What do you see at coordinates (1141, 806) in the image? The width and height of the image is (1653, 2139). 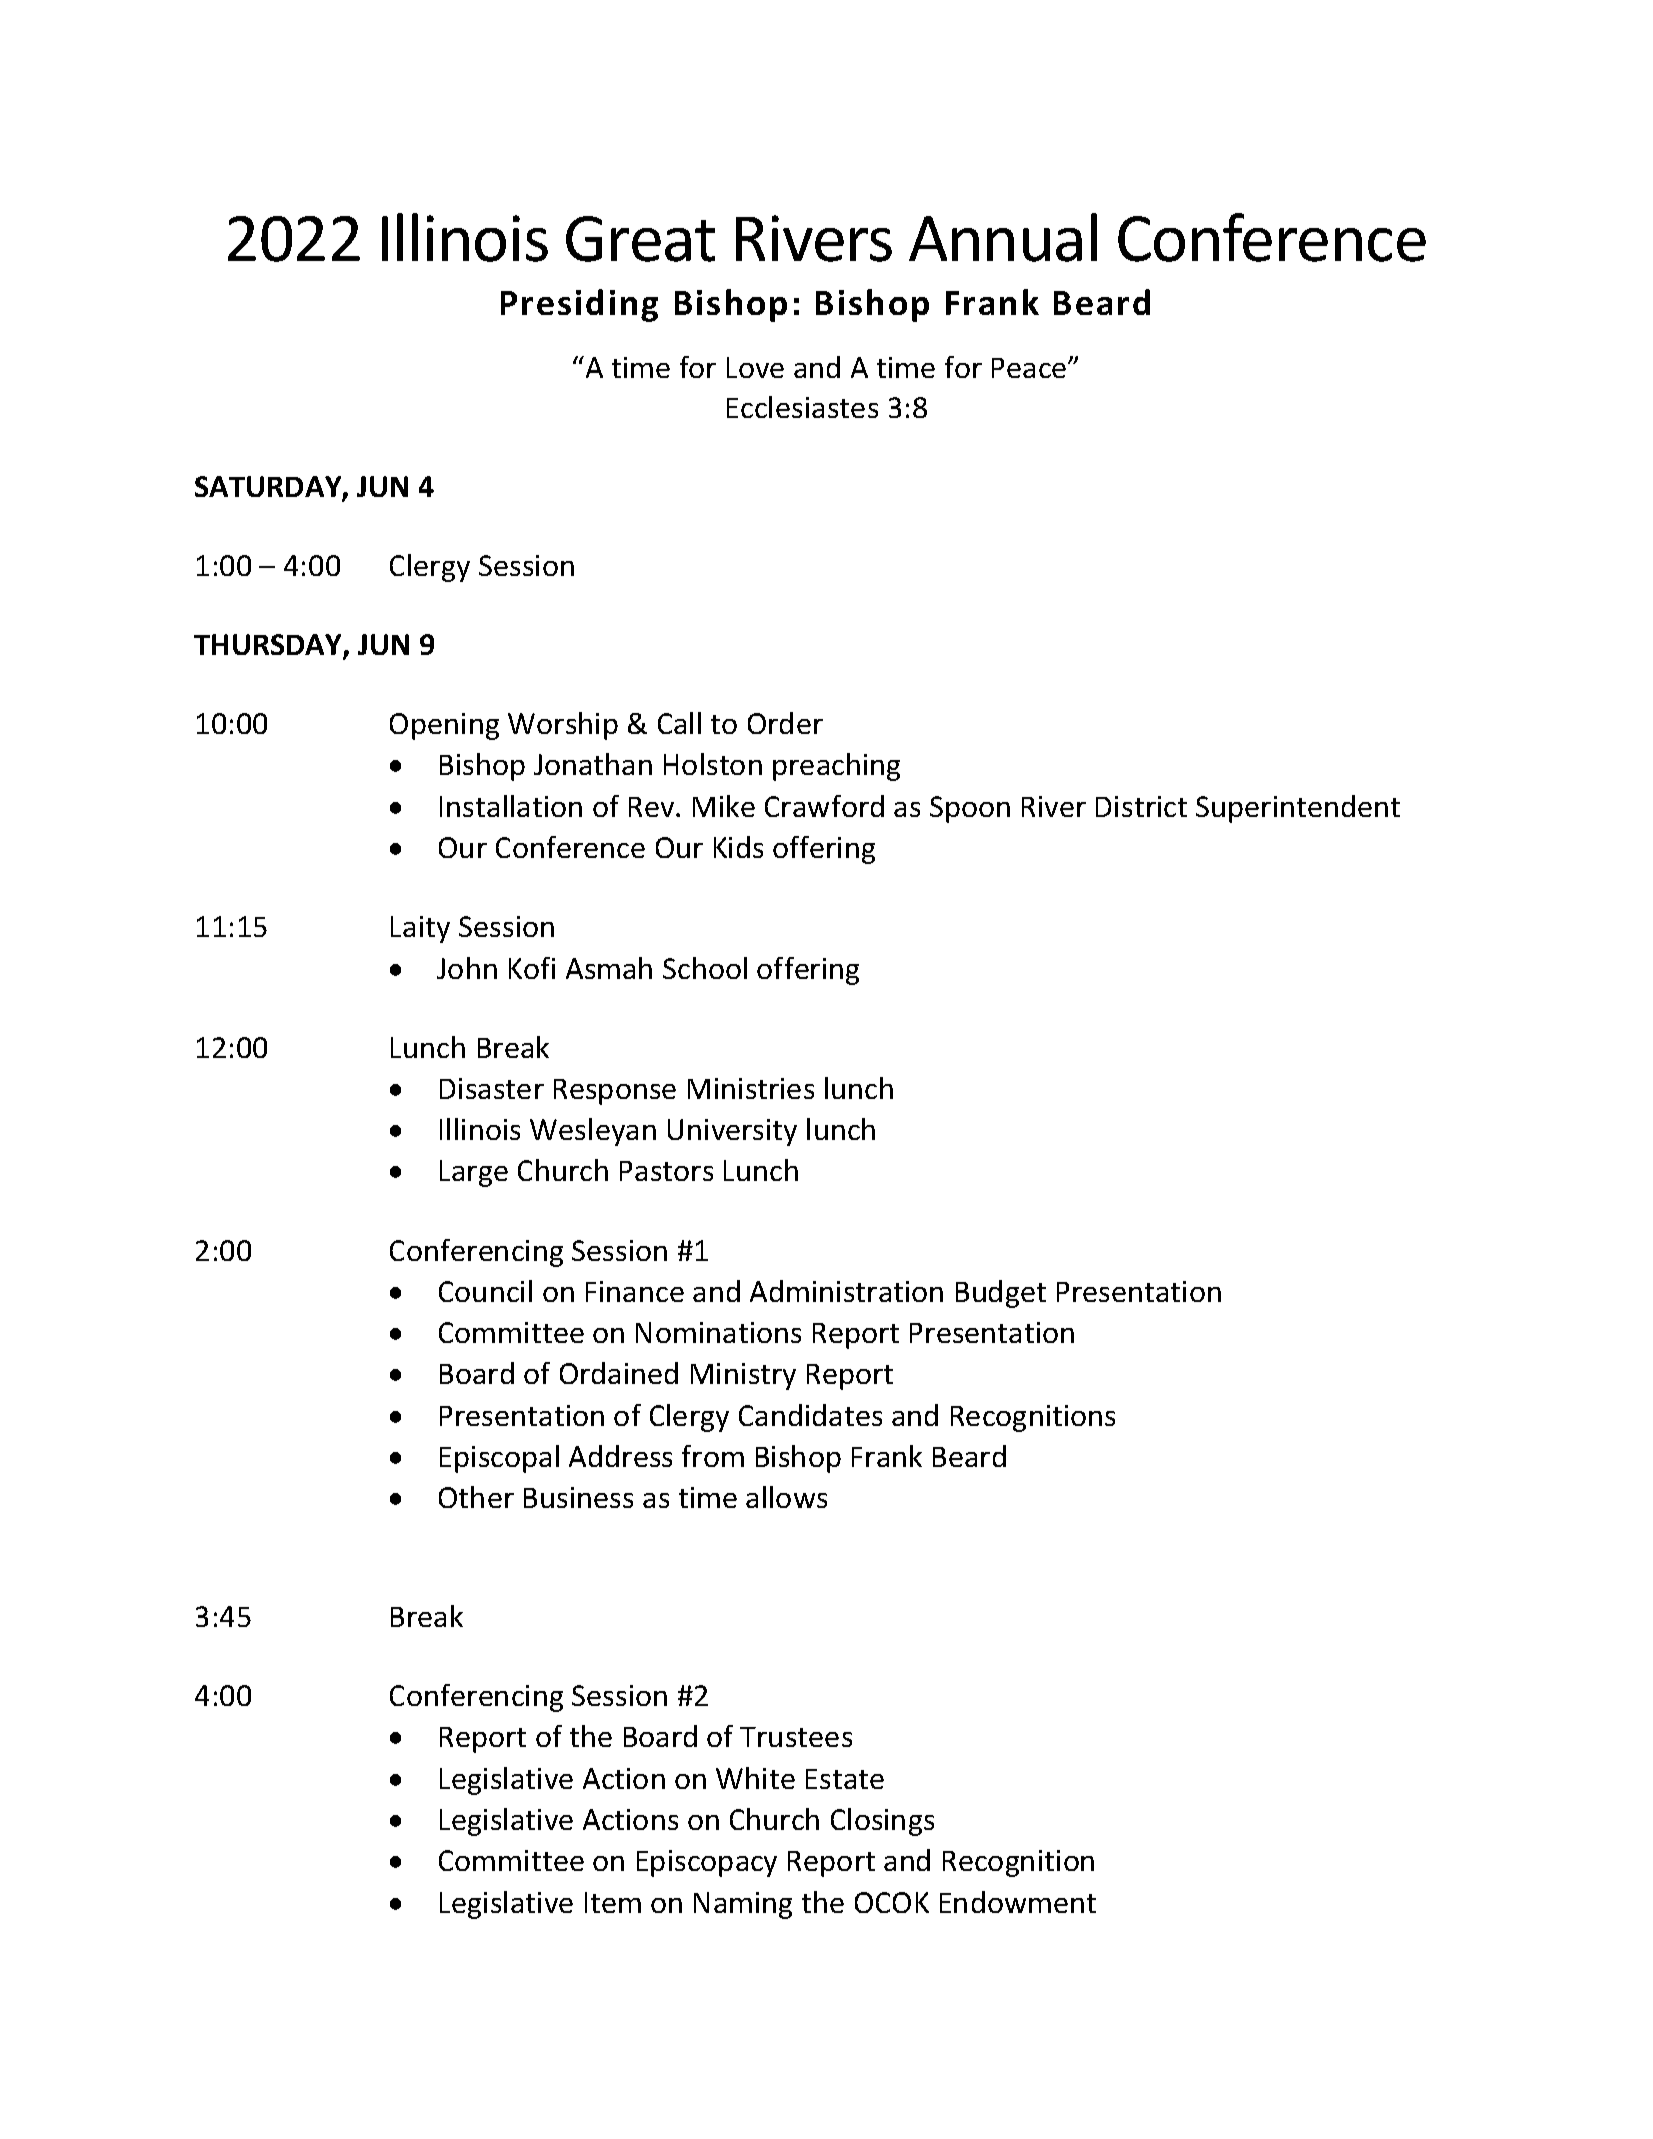 I see `District` at bounding box center [1141, 806].
